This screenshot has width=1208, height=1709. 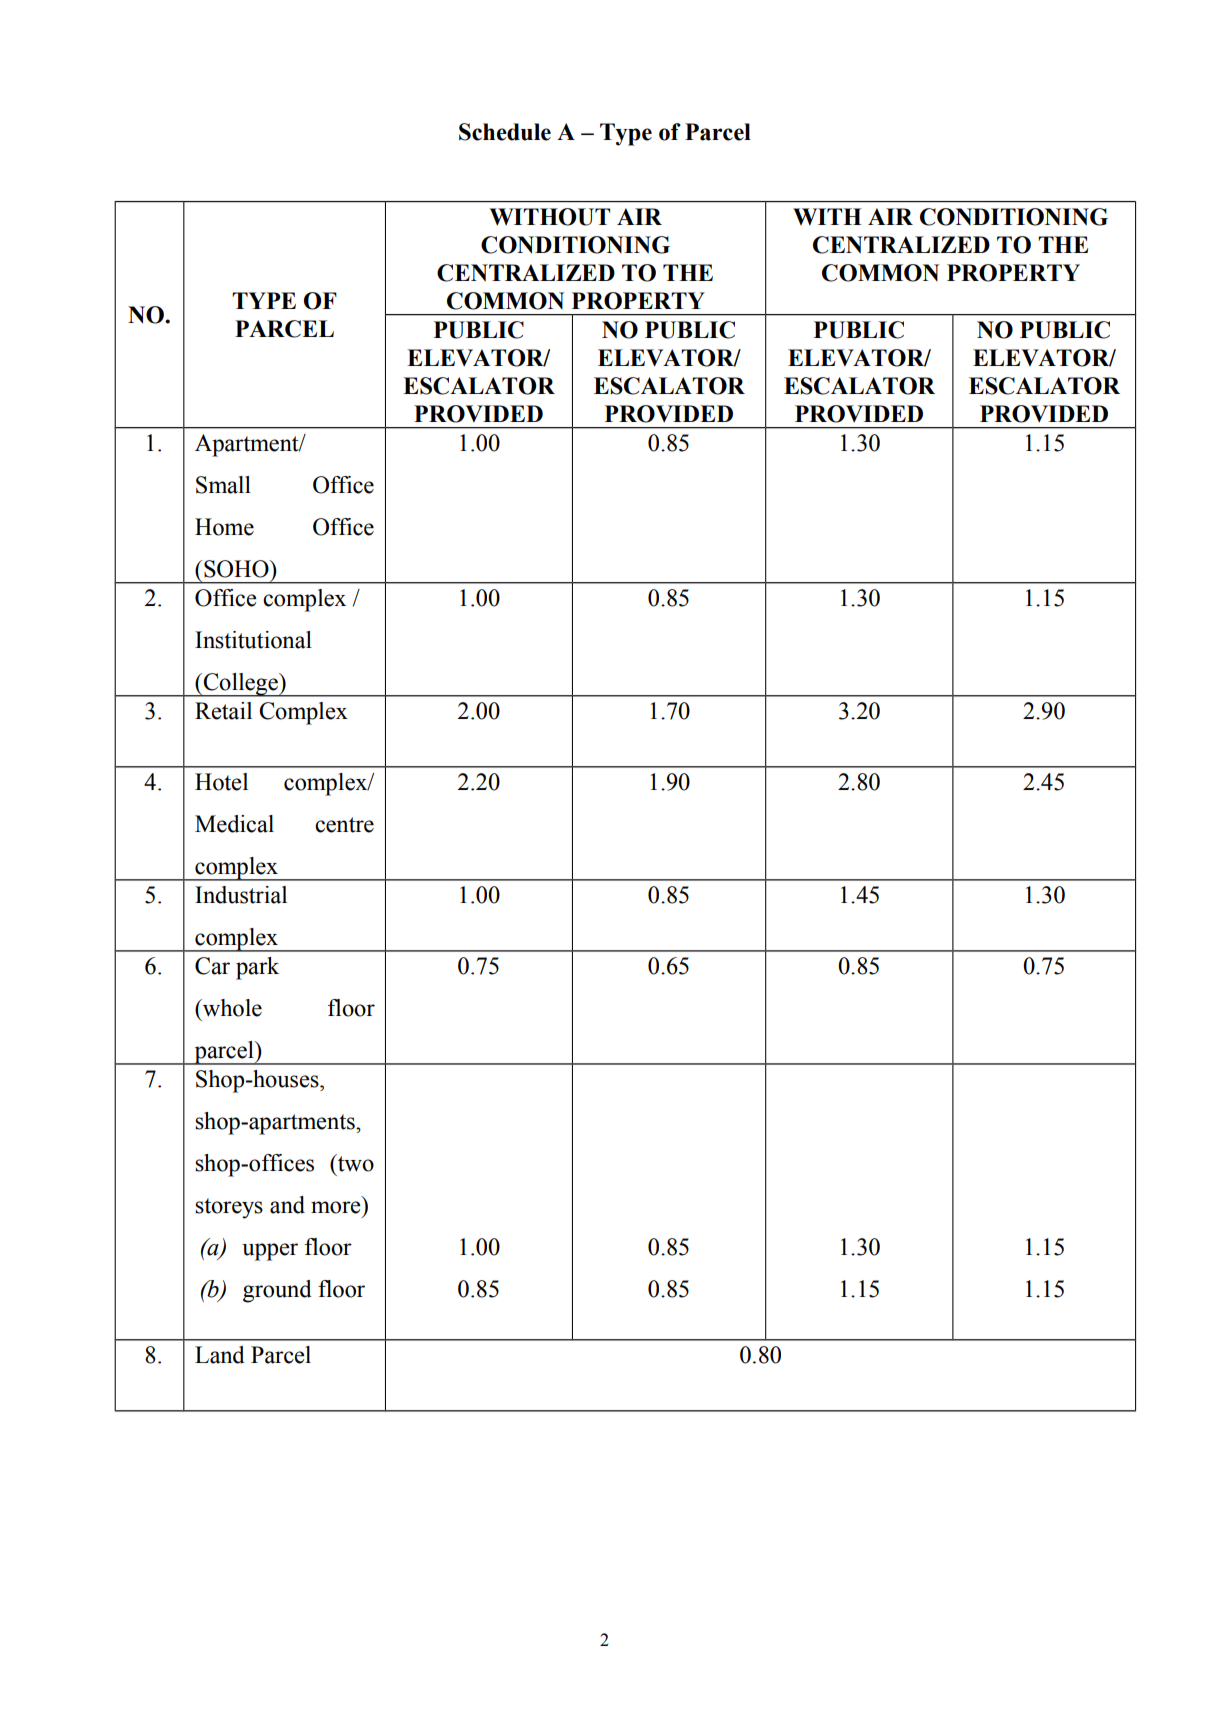 I want to click on Institutional, so click(x=253, y=640).
